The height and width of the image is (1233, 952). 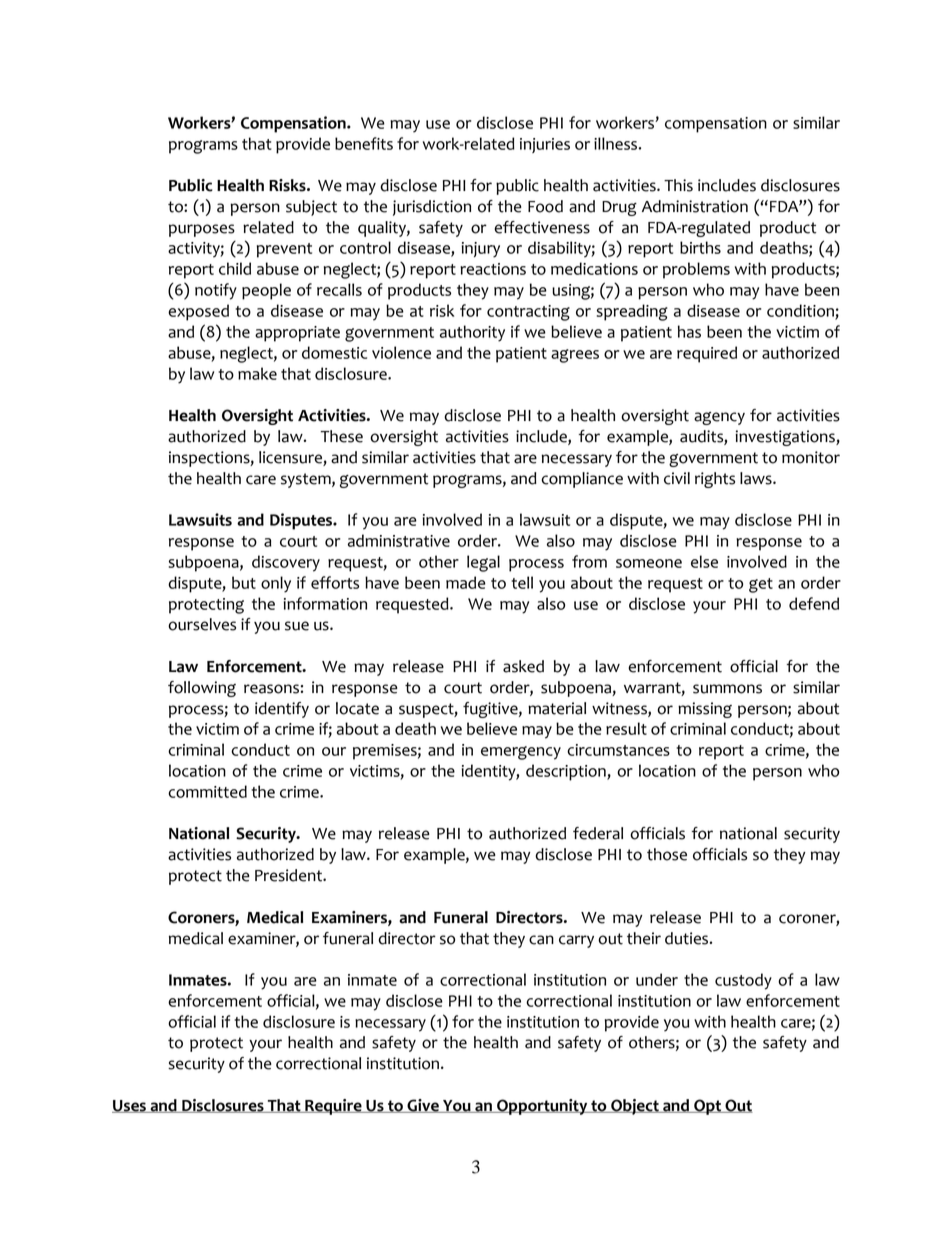 I want to click on get, so click(x=761, y=585).
